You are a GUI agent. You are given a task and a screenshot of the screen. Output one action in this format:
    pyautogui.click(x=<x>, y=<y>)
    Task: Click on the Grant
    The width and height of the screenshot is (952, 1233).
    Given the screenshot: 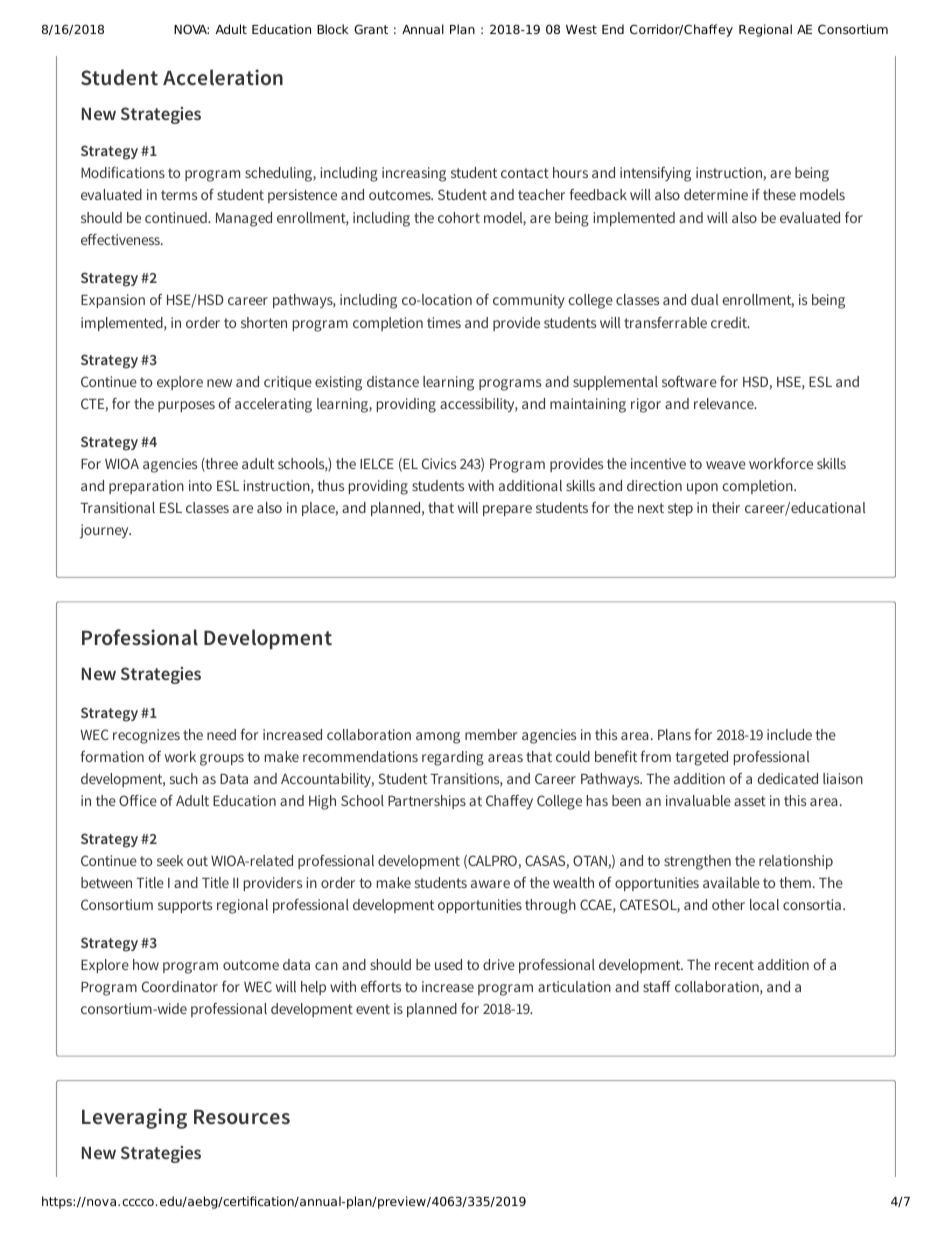 What is the action you would take?
    pyautogui.click(x=371, y=29)
